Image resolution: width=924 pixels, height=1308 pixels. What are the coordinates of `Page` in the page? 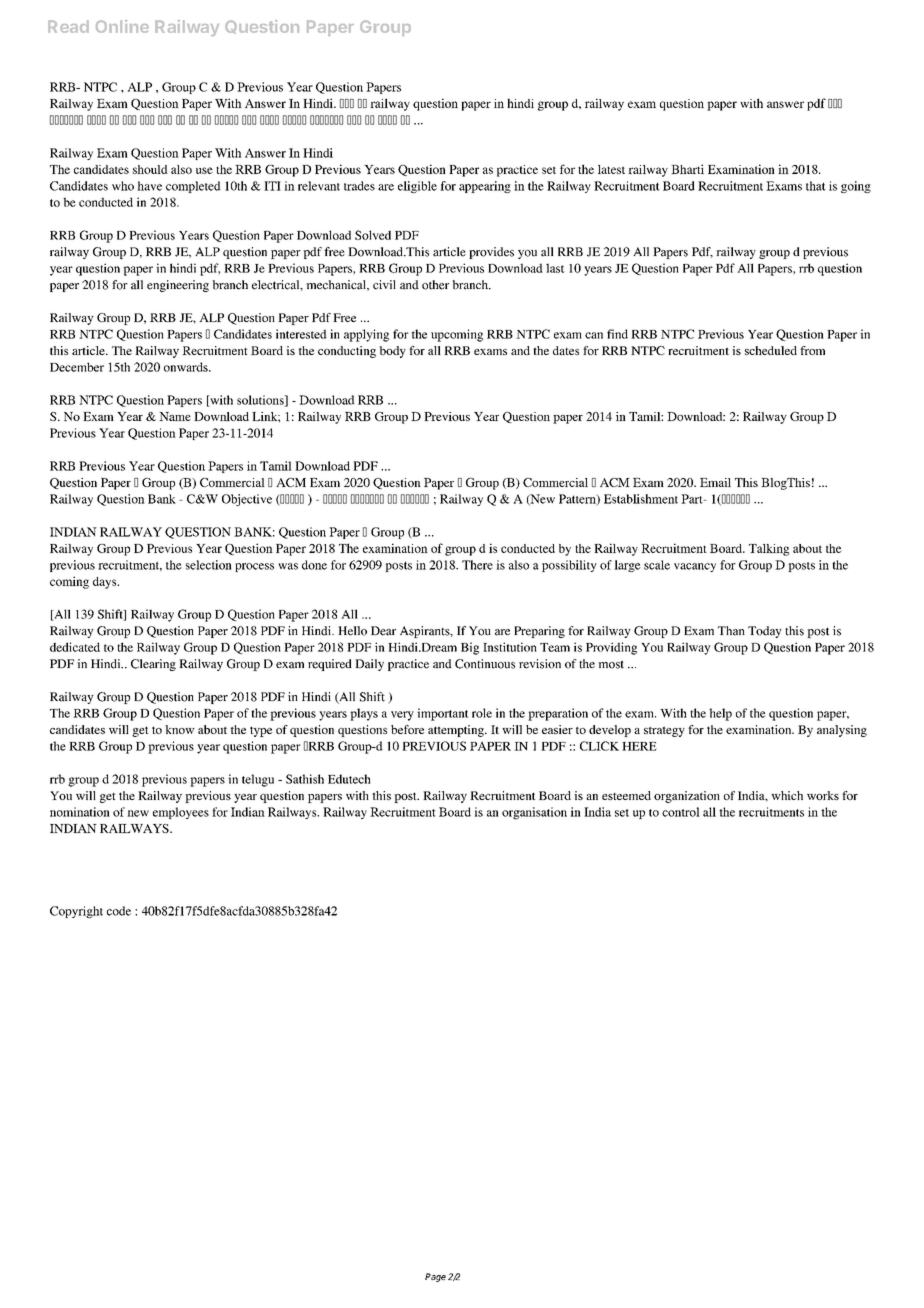 It's located at (435, 1277).
